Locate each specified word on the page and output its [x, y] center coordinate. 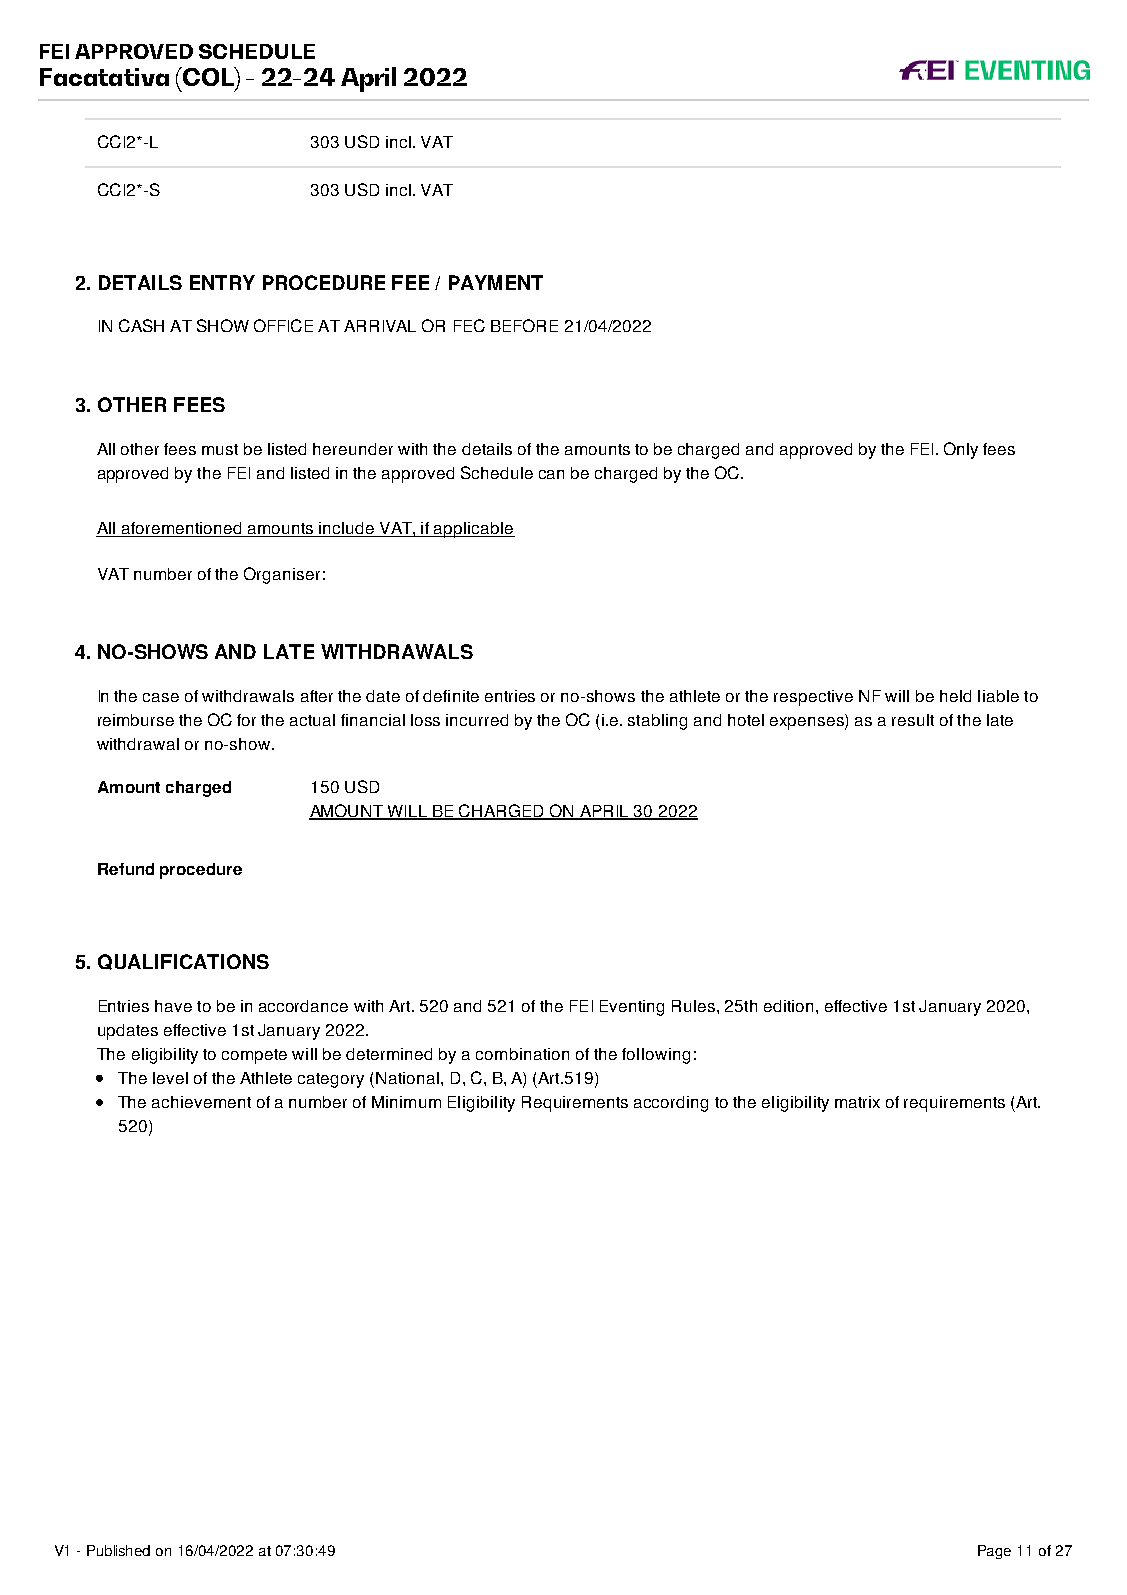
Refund [126, 869]
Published [118, 1550]
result [913, 720]
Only [961, 450]
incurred [477, 720]
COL [209, 78]
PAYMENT [496, 282]
